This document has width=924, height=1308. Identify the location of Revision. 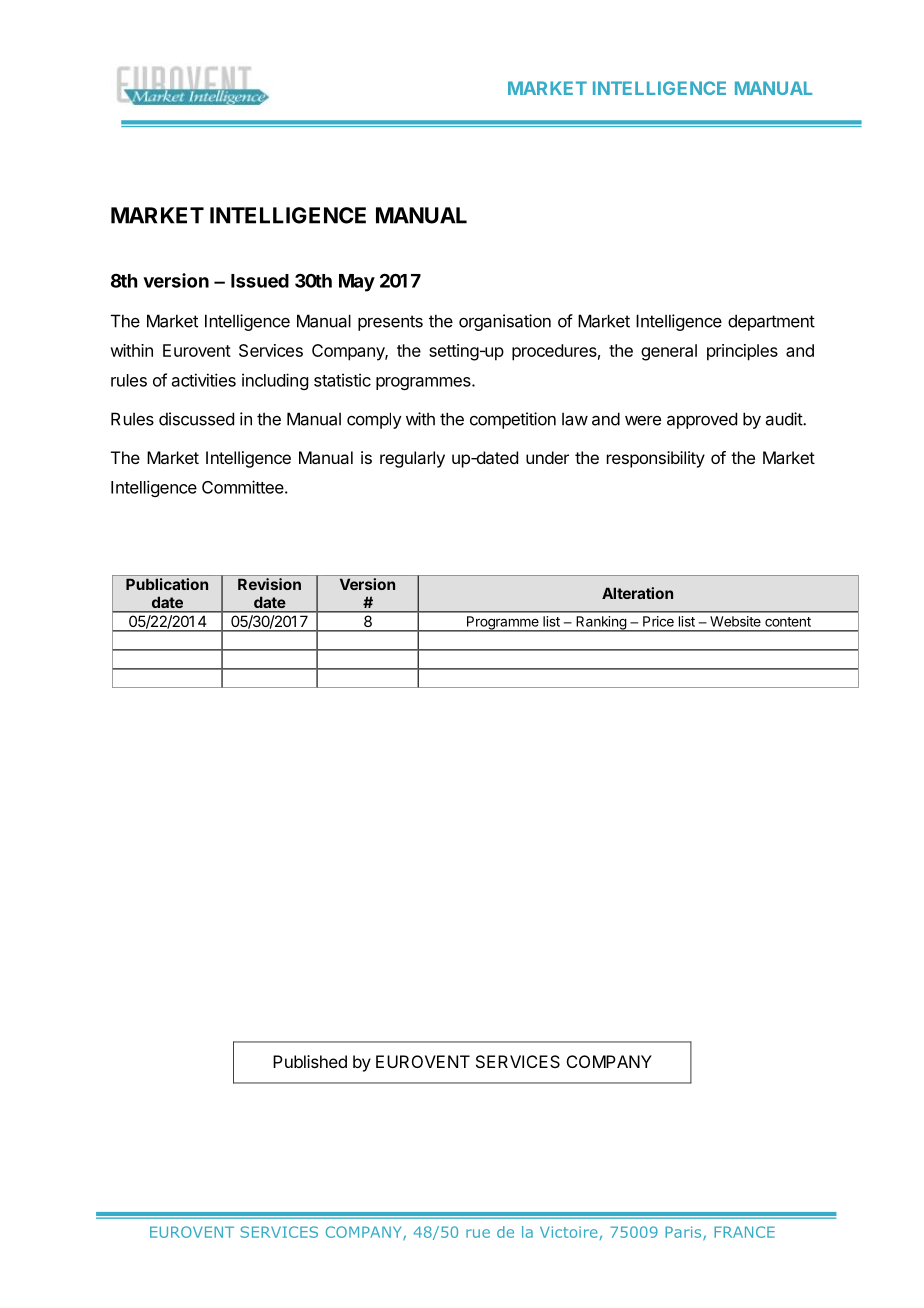
(269, 584).
